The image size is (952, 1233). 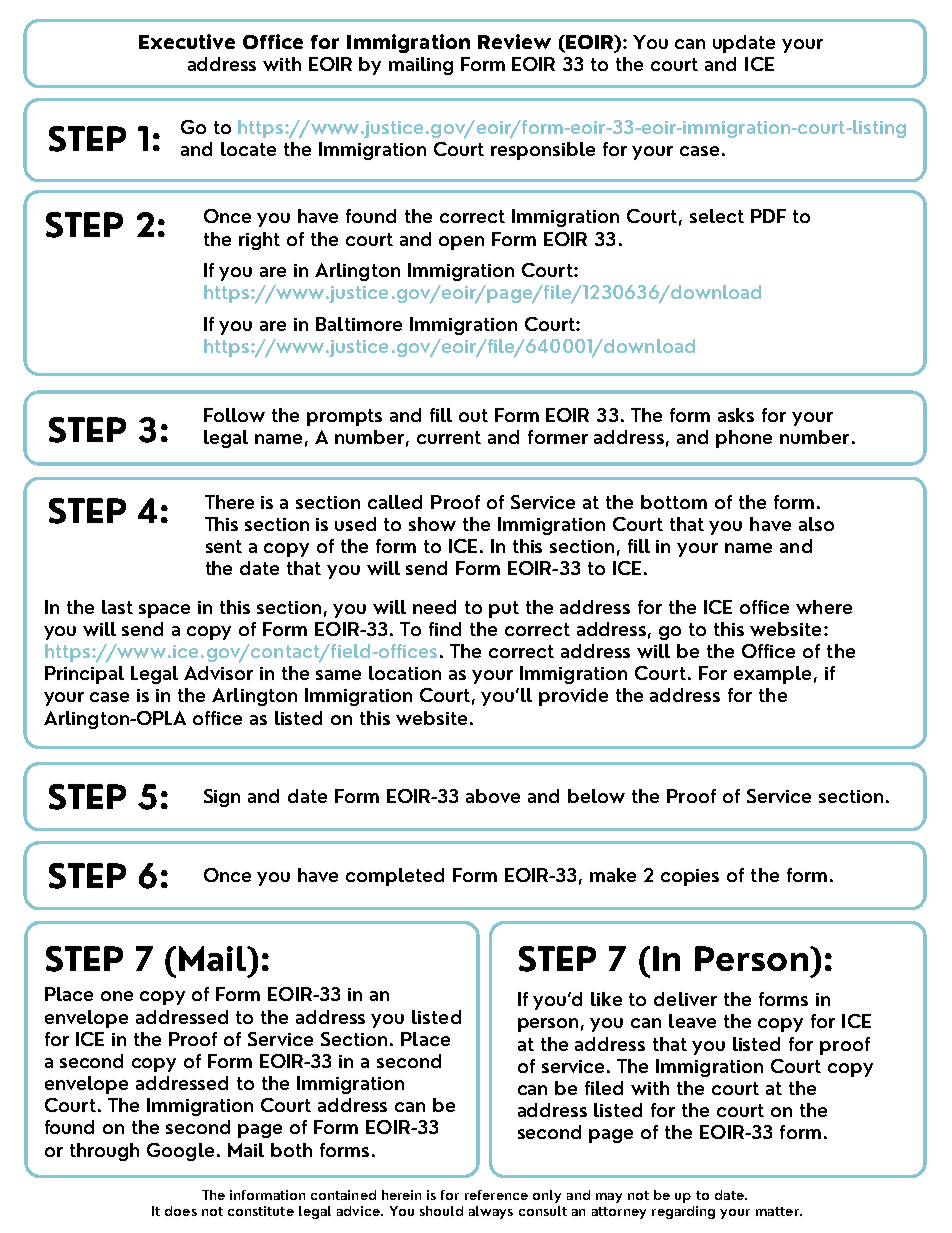 I want to click on space, so click(x=164, y=611).
